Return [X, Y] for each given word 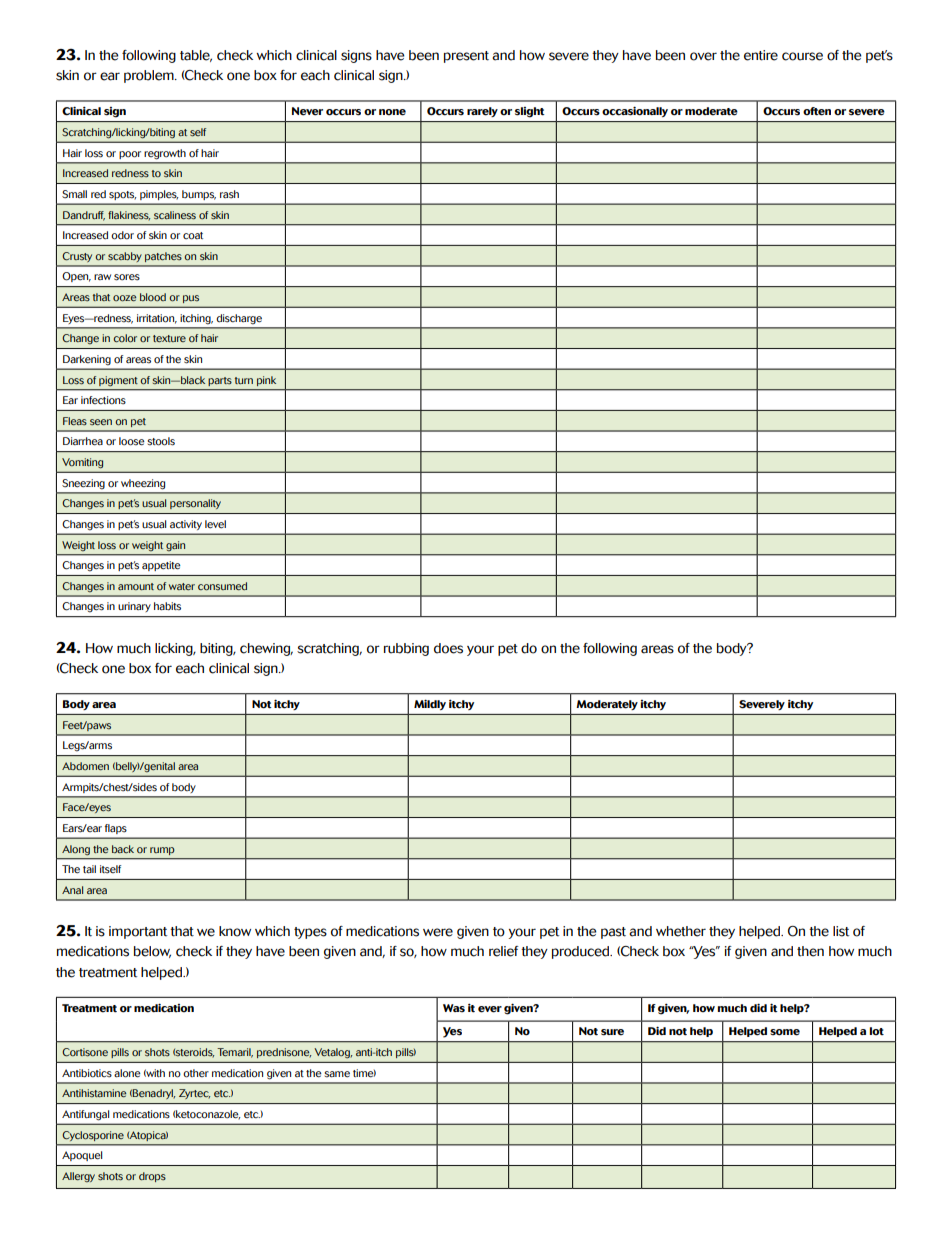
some [785, 1032]
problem [150, 76]
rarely [482, 112]
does [448, 648]
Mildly [430, 705]
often [817, 111]
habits [167, 606]
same [337, 1074]
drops [152, 1177]
